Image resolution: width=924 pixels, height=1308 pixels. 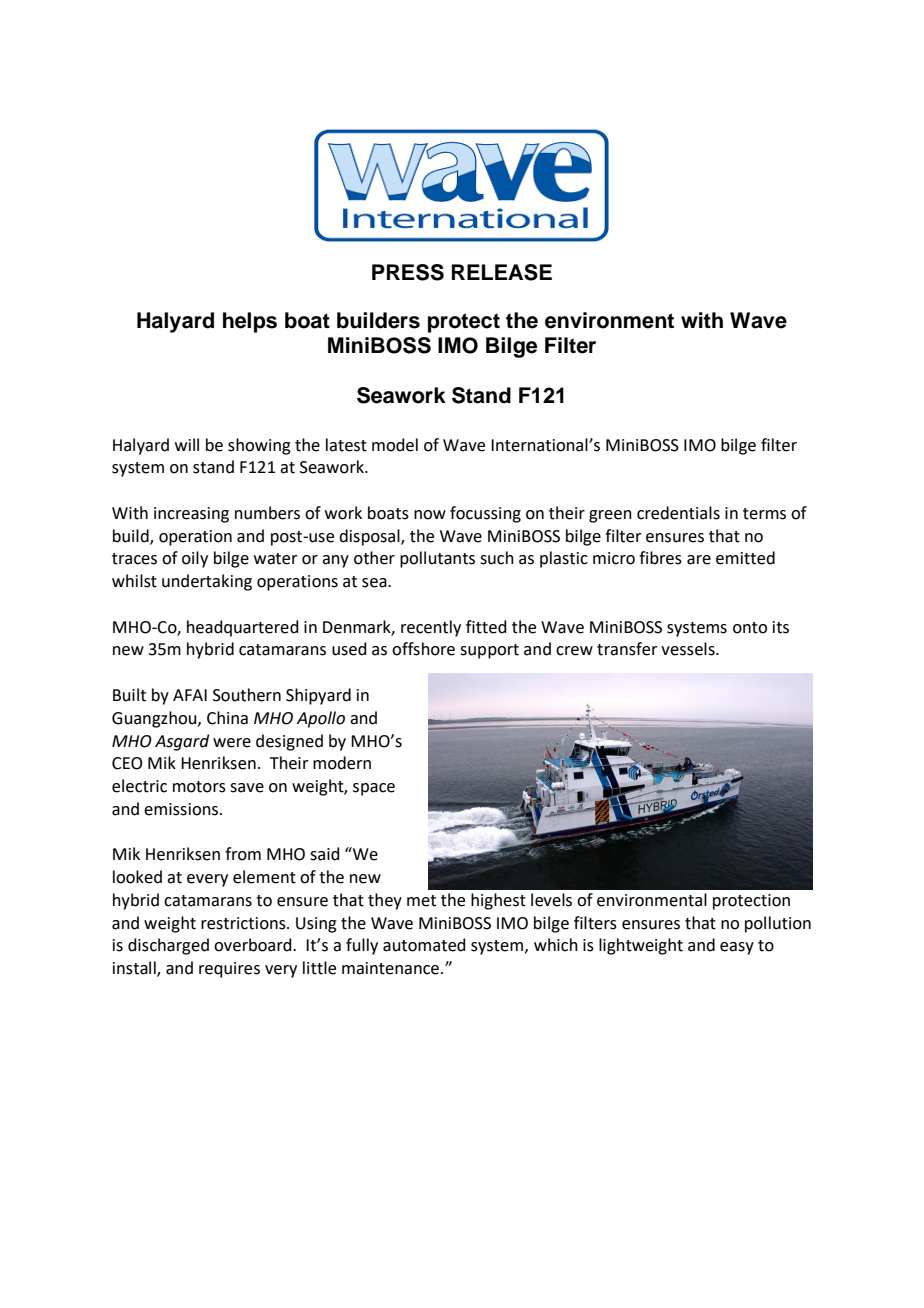 I want to click on RELEASE, so click(x=502, y=272).
